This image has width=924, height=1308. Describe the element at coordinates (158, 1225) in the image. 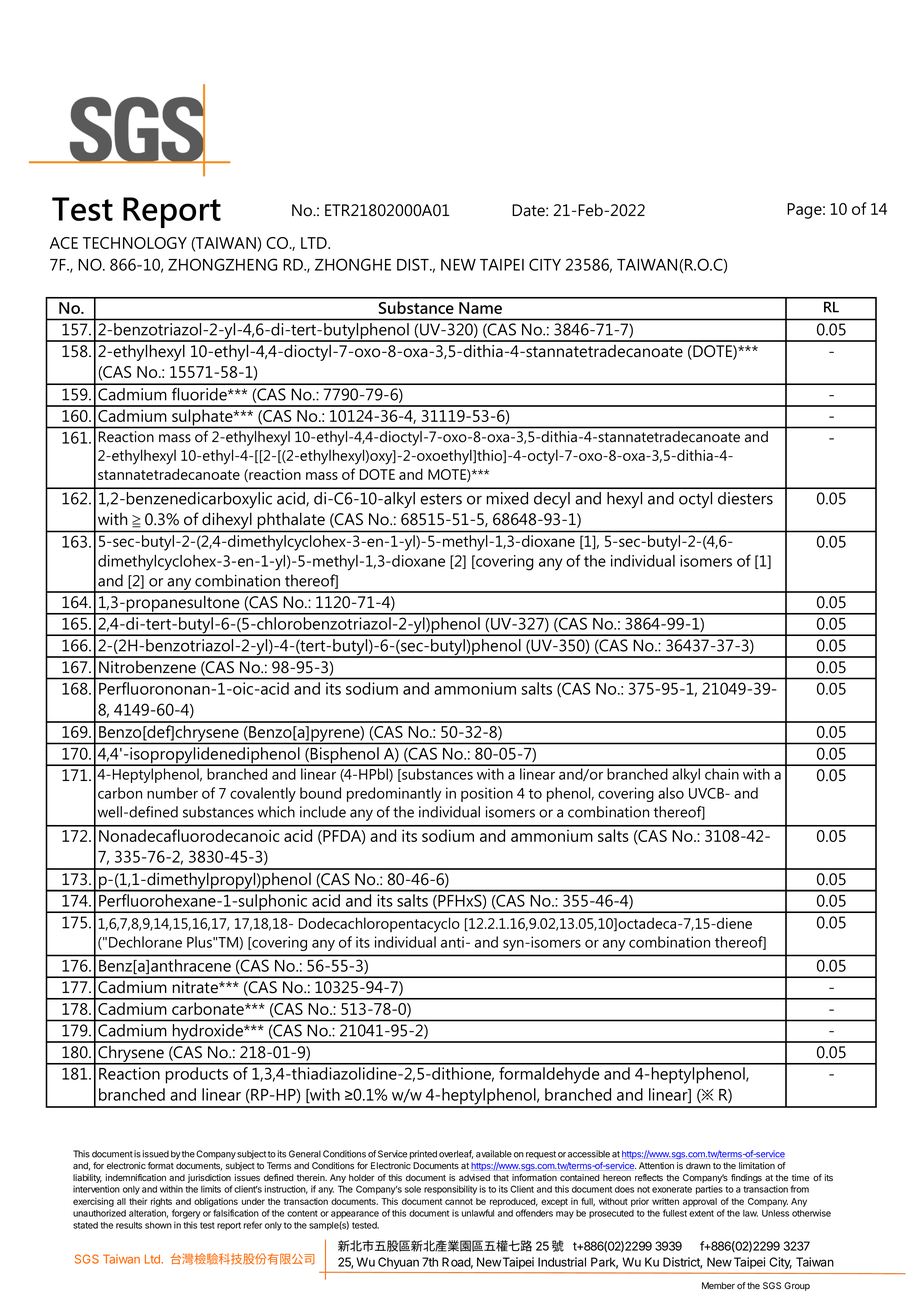

I see `shown` at that location.
